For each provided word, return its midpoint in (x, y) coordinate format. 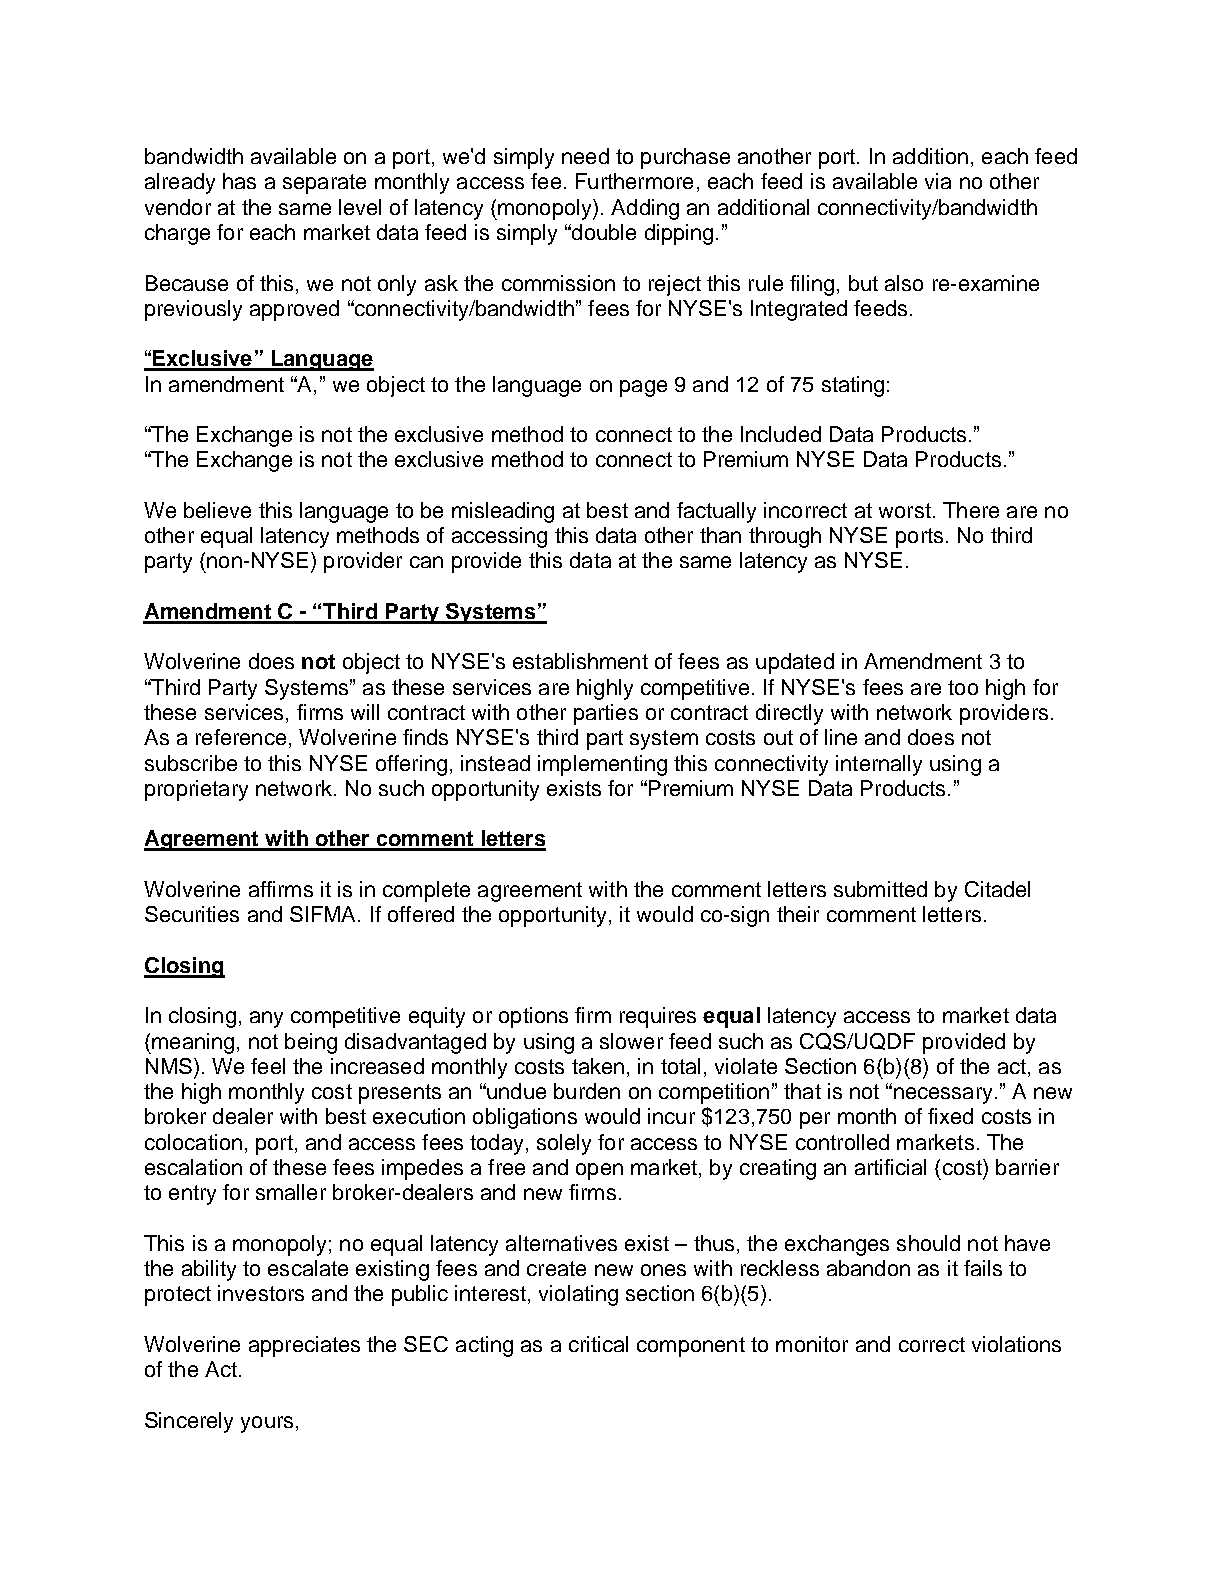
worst (905, 510)
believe (217, 510)
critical (598, 1344)
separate (324, 184)
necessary (943, 1095)
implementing (602, 765)
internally (879, 765)
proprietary (196, 790)
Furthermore (634, 181)
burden (587, 1091)
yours (267, 1424)
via (938, 181)
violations (1016, 1344)
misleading (503, 512)
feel (268, 1066)
